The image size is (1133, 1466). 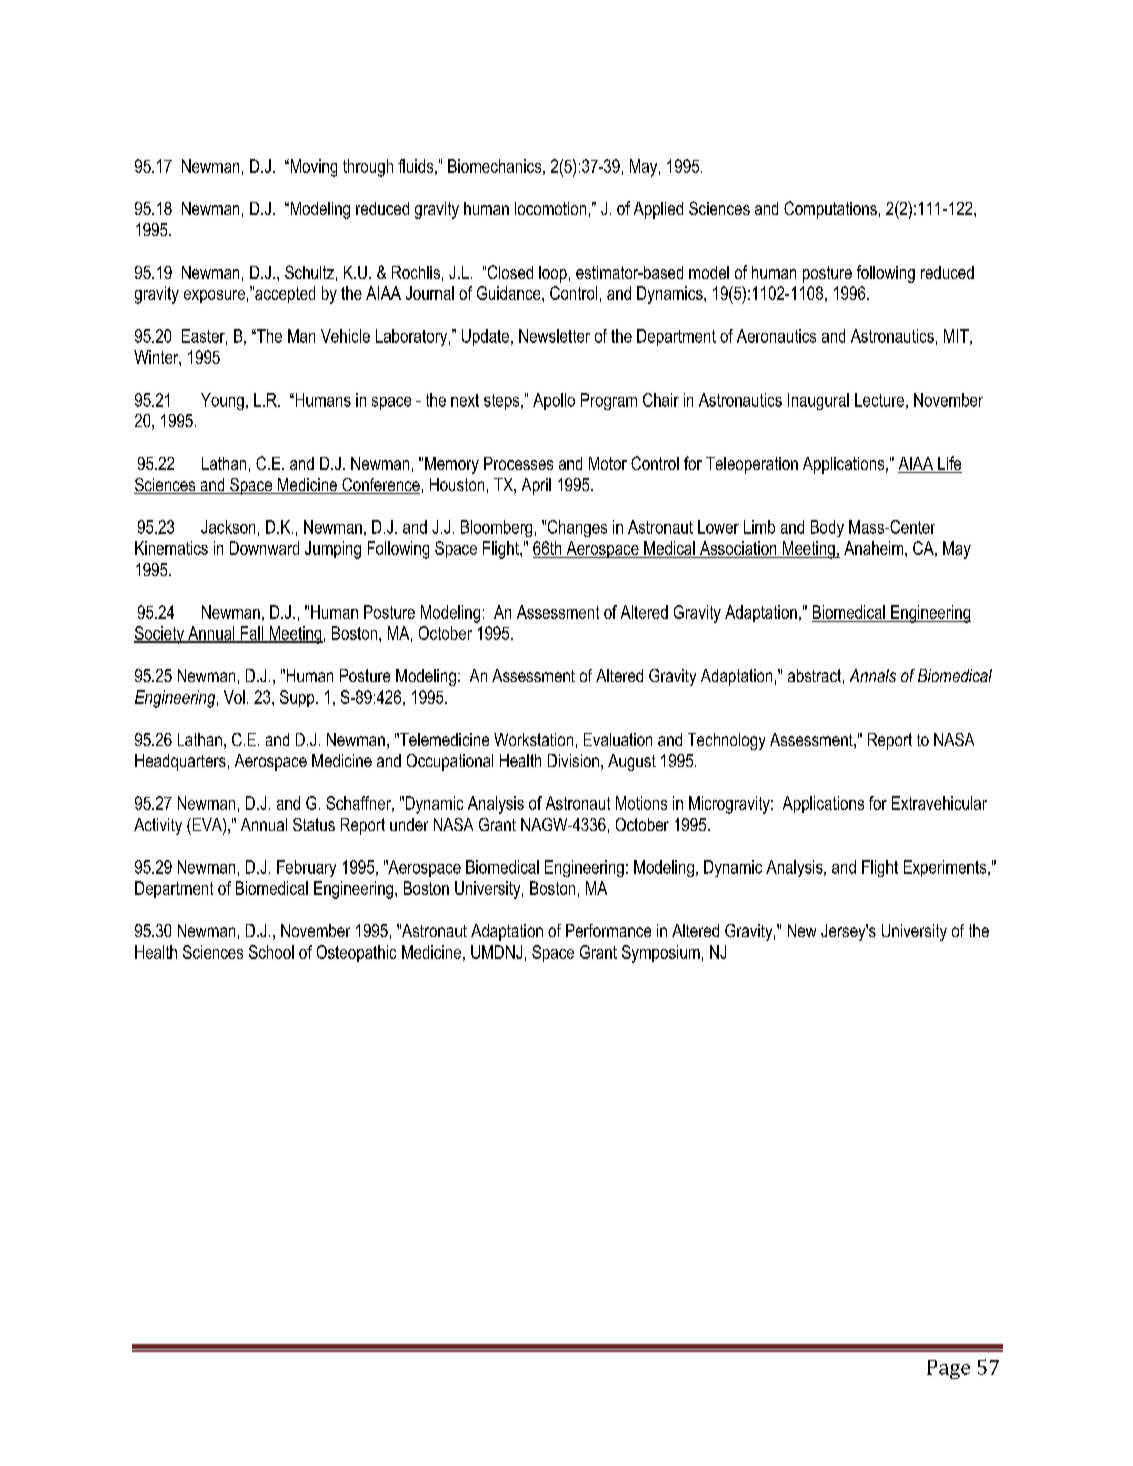 What do you see at coordinates (948, 1369) in the screenshot?
I see `Page` at bounding box center [948, 1369].
